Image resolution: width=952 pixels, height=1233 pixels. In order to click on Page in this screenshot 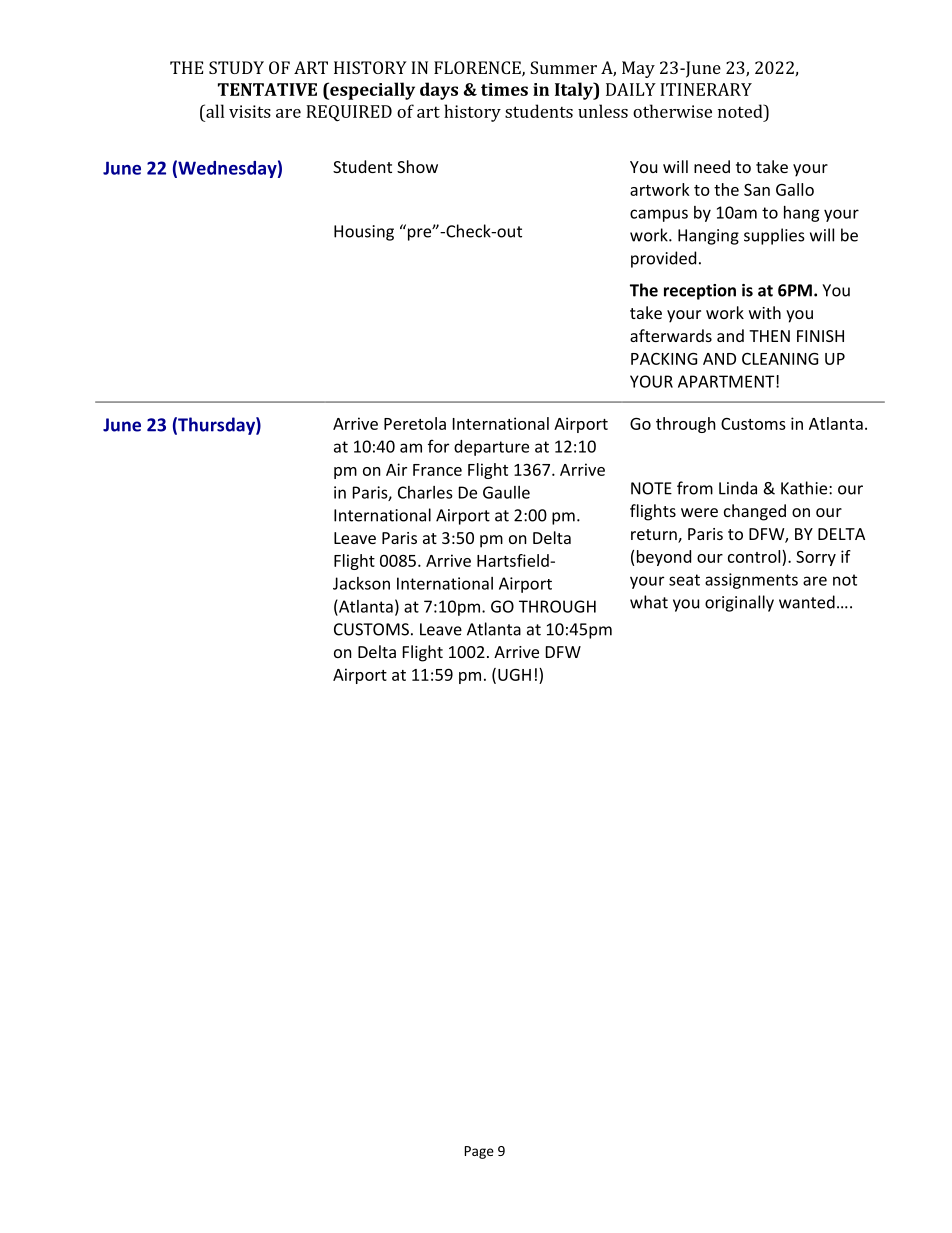, I will do `click(479, 1152)`.
